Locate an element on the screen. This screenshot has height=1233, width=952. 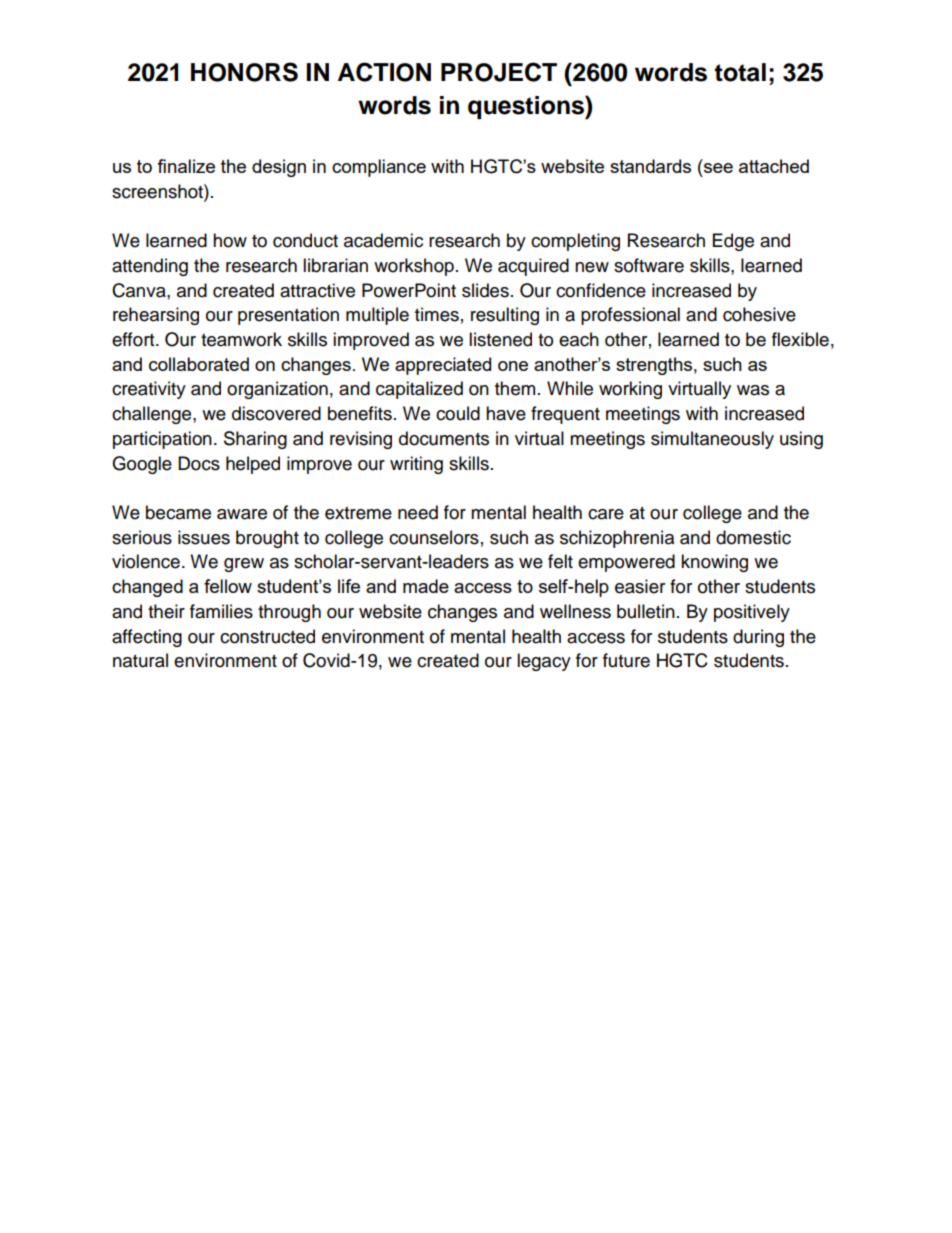
issues is located at coordinates (204, 537).
